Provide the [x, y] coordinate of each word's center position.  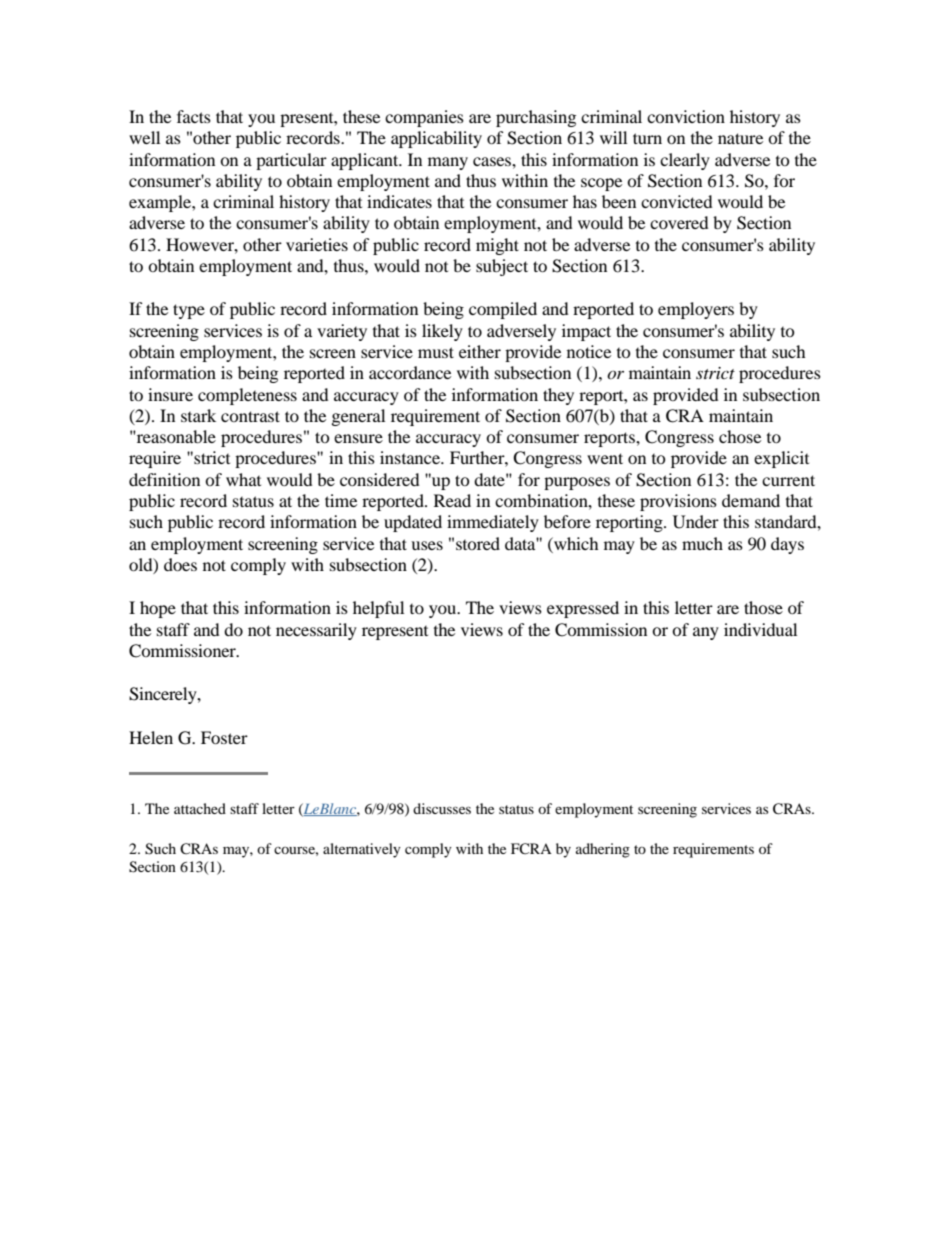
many [448, 163]
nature [740, 138]
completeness [247, 396]
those [763, 607]
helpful [378, 609]
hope [158, 609]
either [480, 351]
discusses [442, 808]
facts [194, 116]
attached [200, 808]
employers [696, 310]
